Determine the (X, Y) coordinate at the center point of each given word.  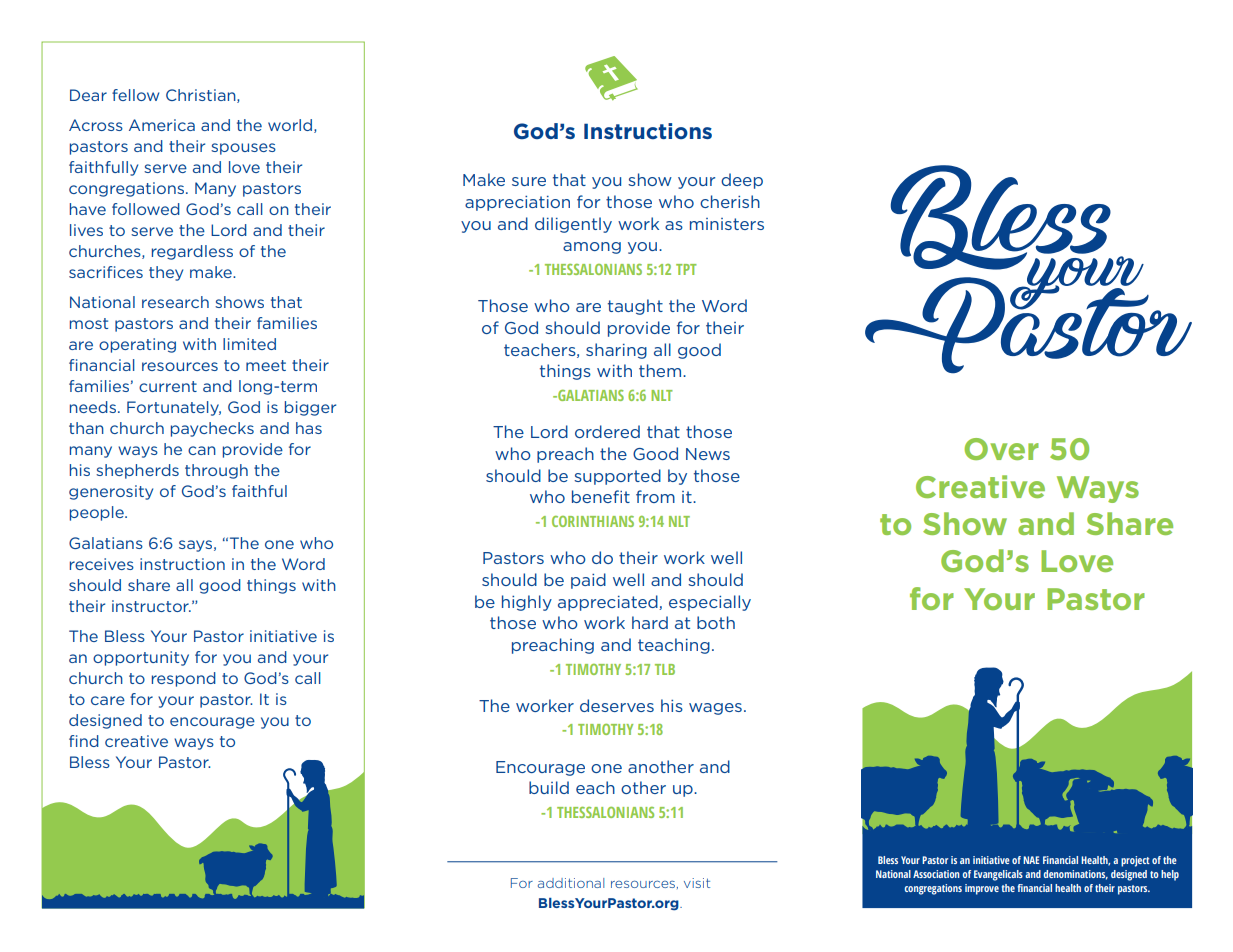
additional (571, 883)
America (162, 125)
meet (266, 365)
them (660, 370)
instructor (151, 606)
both (716, 622)
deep (742, 181)
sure (529, 181)
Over (1001, 449)
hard (650, 622)
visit (697, 883)
